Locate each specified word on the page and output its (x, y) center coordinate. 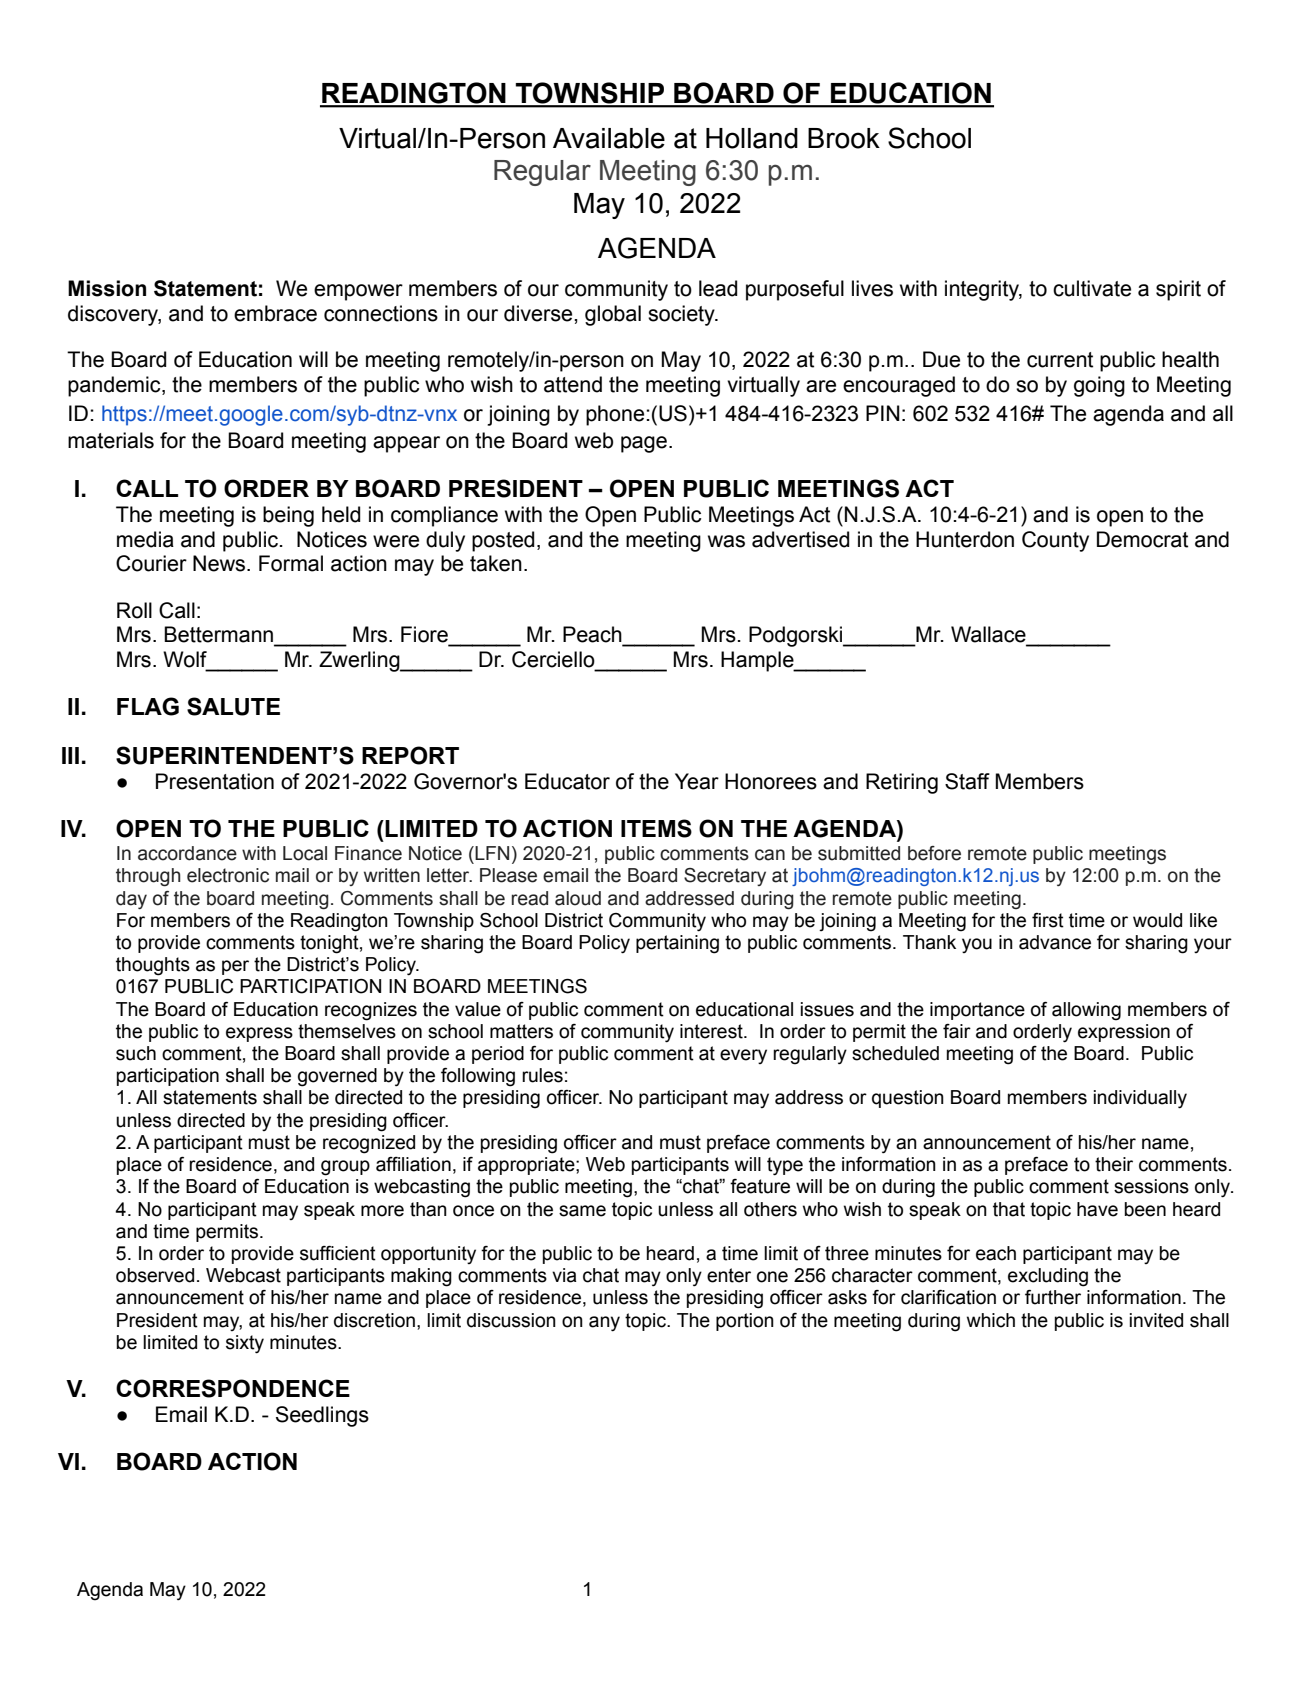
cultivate (1092, 288)
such (136, 1053)
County (1055, 541)
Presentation (215, 781)
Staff (967, 781)
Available (609, 138)
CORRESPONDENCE (233, 1388)
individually (1140, 1099)
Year (697, 781)
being (288, 516)
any (604, 1324)
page (644, 444)
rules (542, 1075)
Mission (107, 288)
